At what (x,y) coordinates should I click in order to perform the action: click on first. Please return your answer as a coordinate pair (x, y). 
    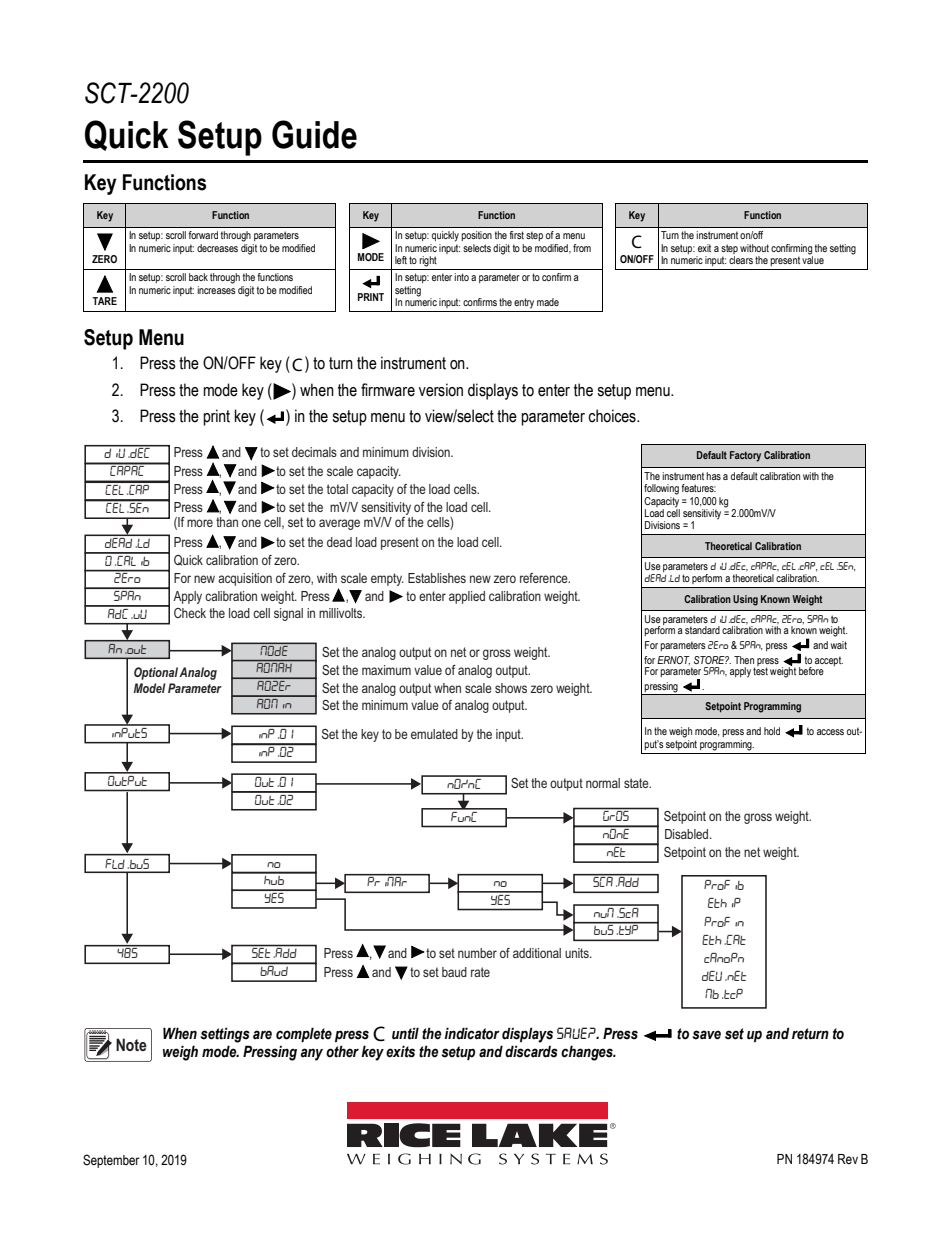
    Looking at the image, I should click on (516, 235).
